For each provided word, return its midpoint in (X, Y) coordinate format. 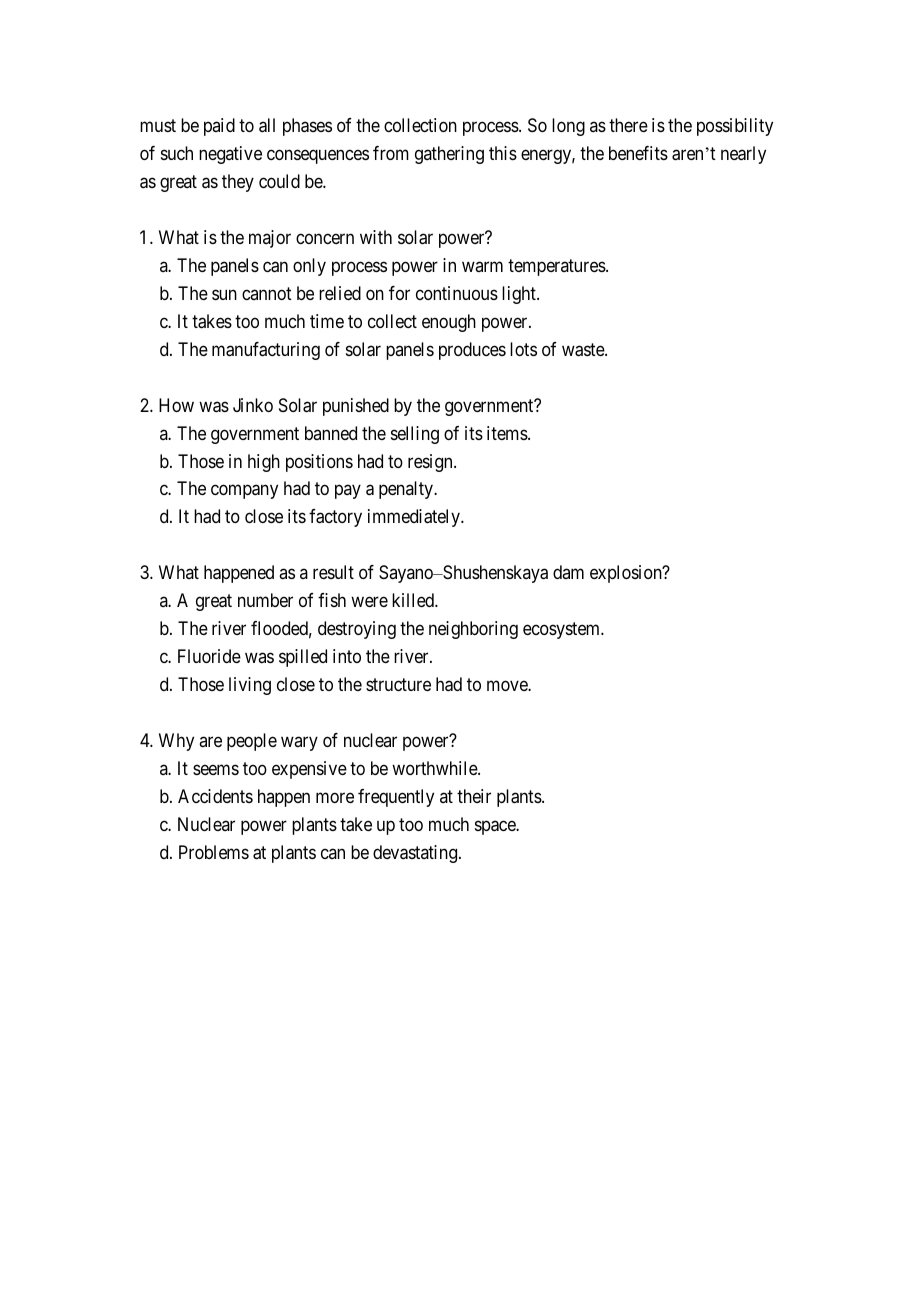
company (244, 492)
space (496, 828)
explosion (627, 574)
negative (230, 155)
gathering (449, 155)
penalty (407, 490)
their (474, 796)
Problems (214, 852)
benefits (638, 153)
